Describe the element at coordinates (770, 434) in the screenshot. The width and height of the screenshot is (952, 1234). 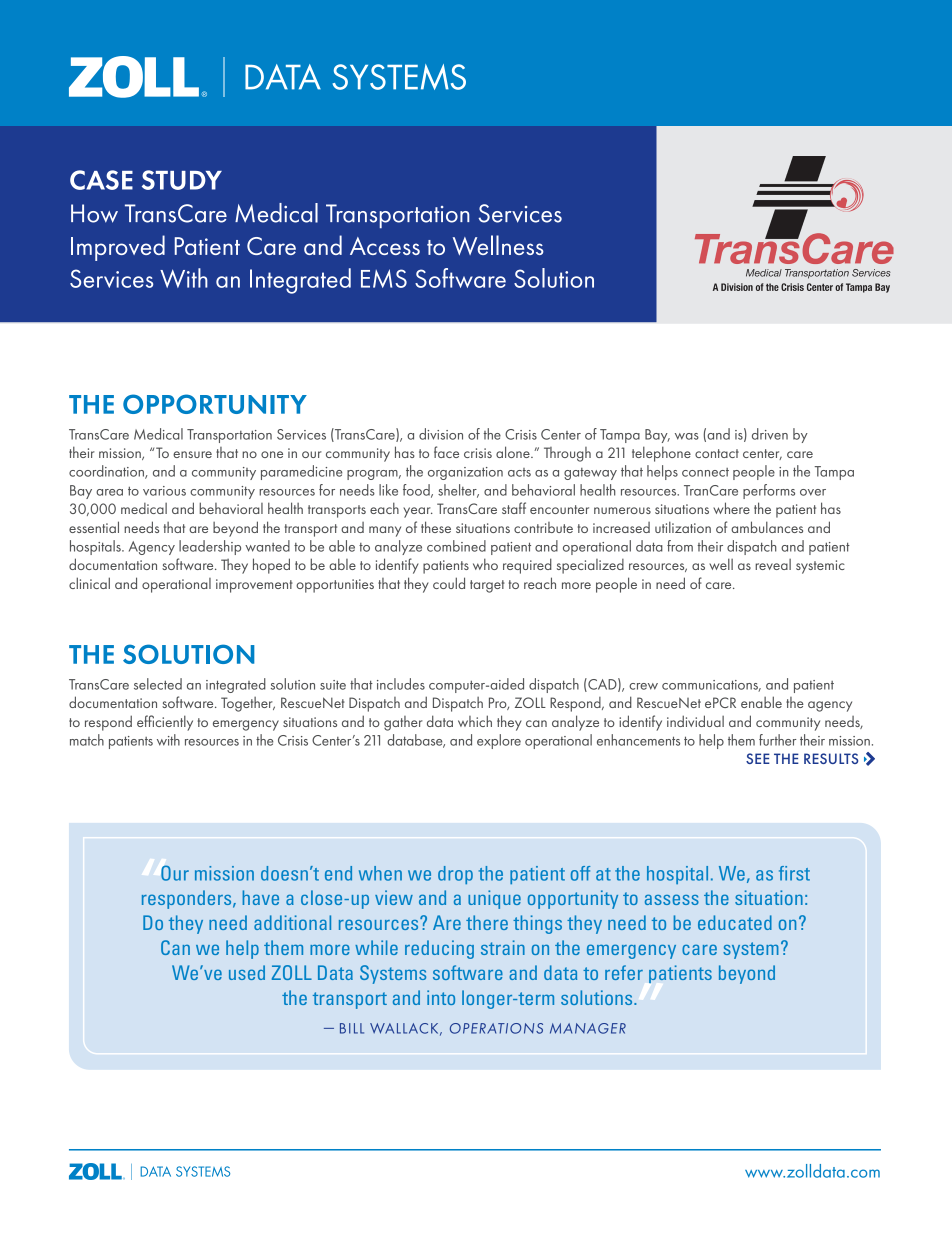
I see `driven` at that location.
